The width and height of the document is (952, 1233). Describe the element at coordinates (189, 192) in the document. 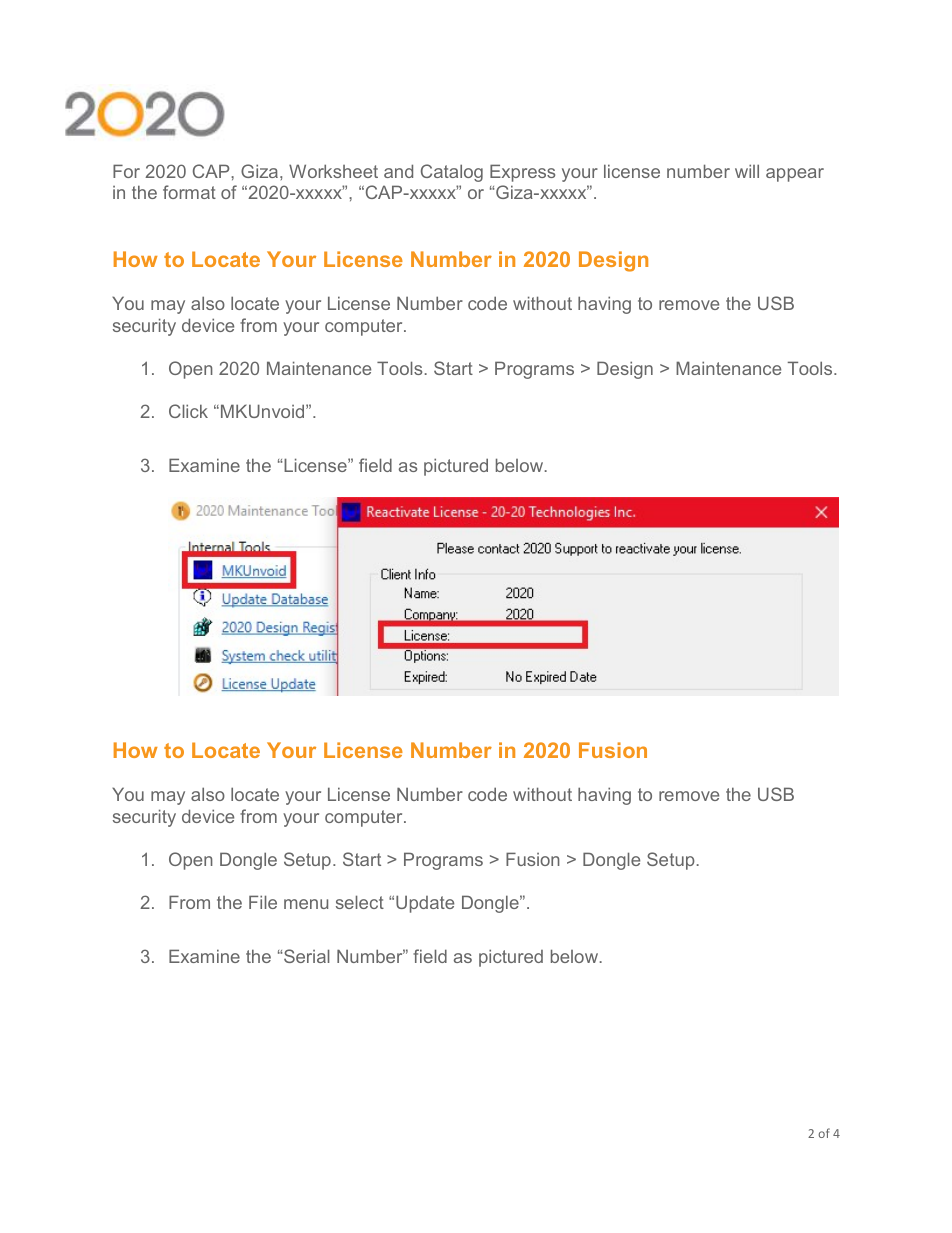

I see `format` at that location.
